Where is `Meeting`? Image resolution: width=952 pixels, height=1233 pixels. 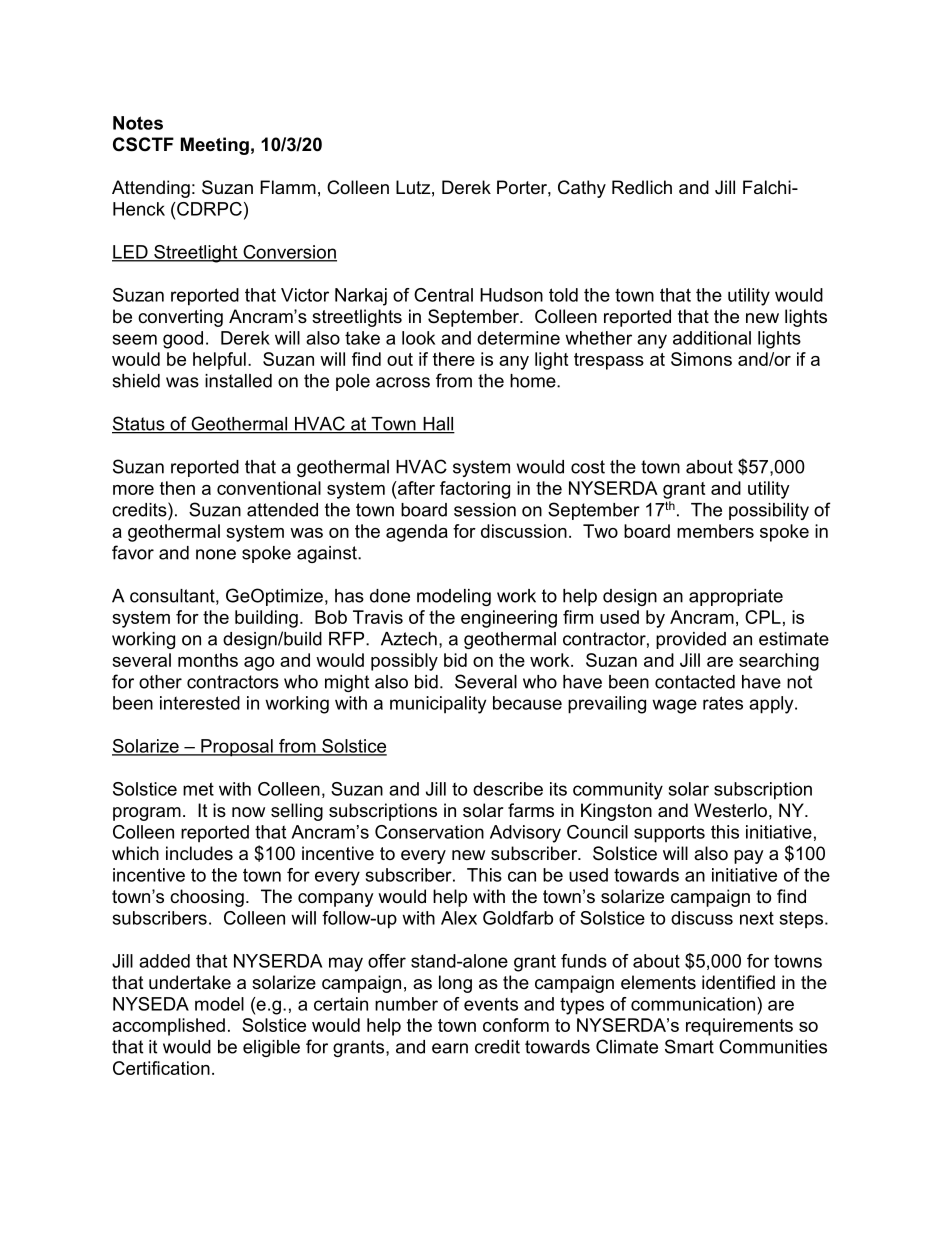 Meeting is located at coordinates (215, 146).
